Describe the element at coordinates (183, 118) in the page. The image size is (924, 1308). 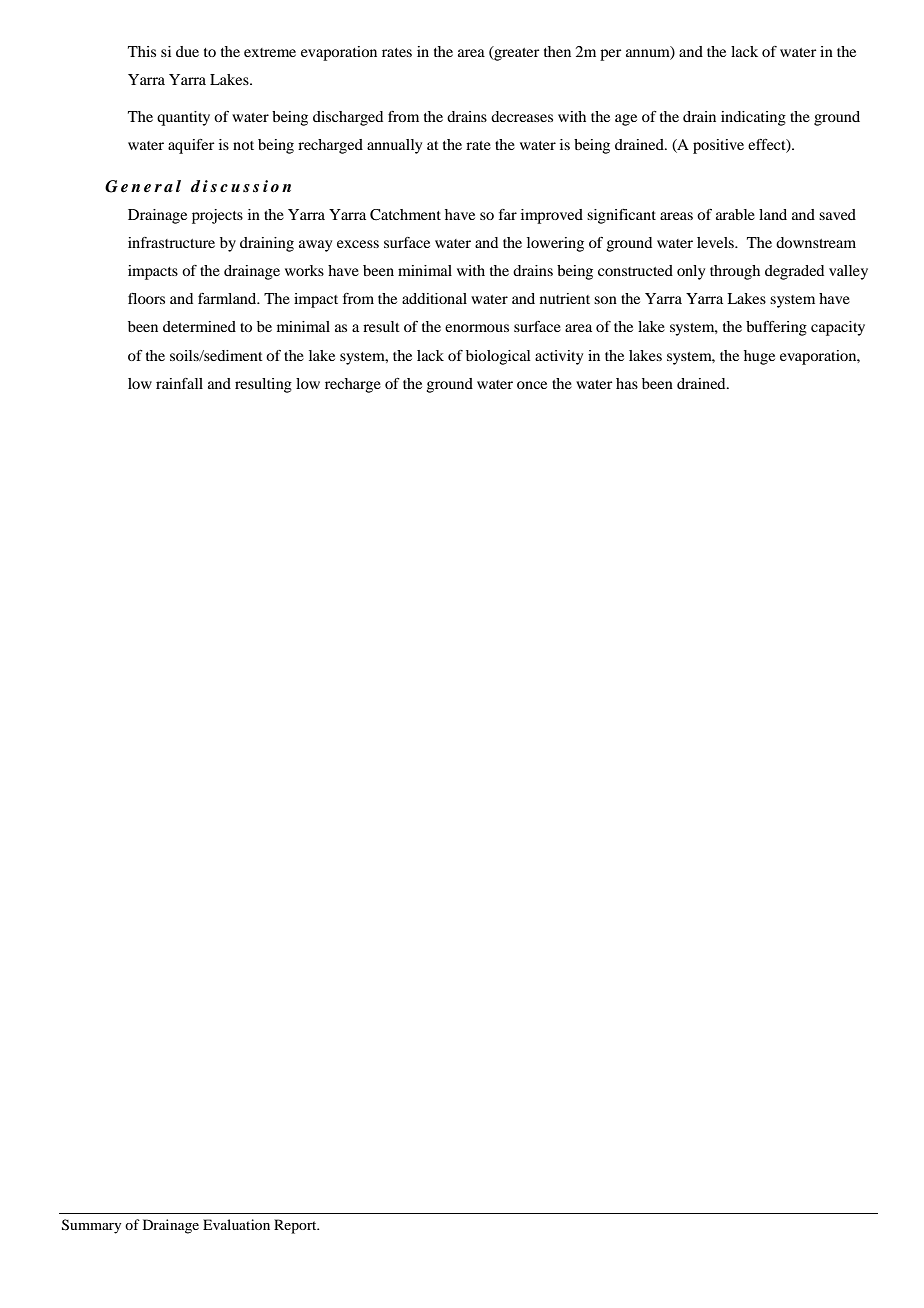
I see `quantity` at that location.
